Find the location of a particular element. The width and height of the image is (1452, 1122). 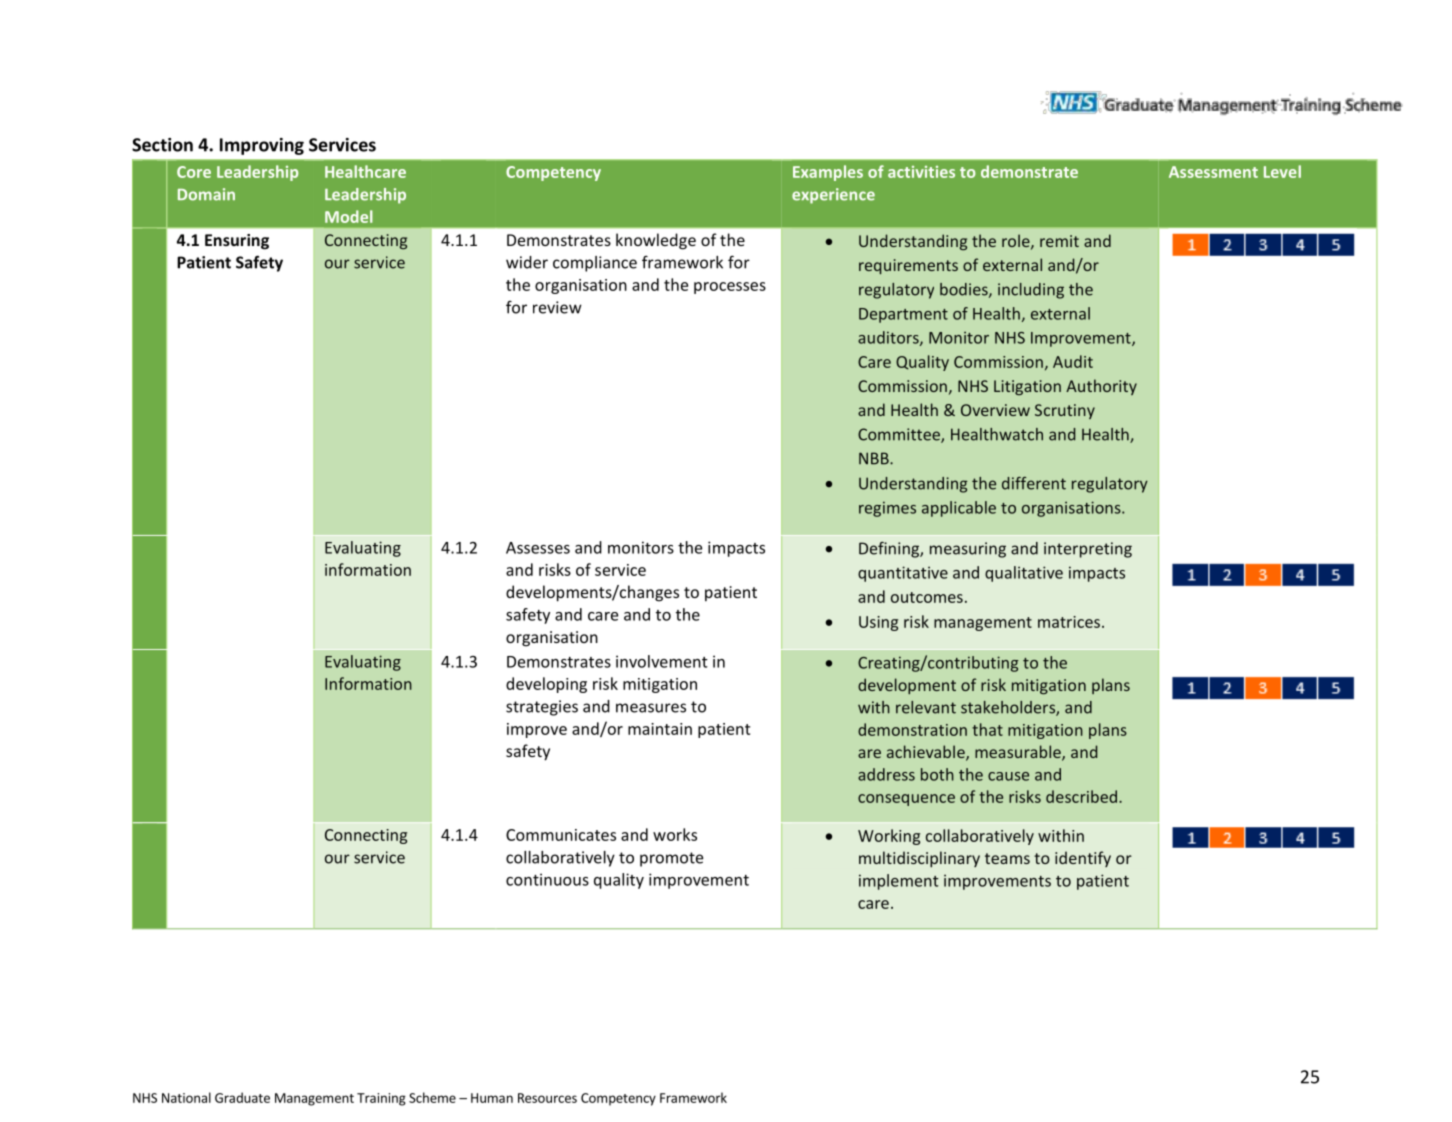

Resources is located at coordinates (547, 1098).
